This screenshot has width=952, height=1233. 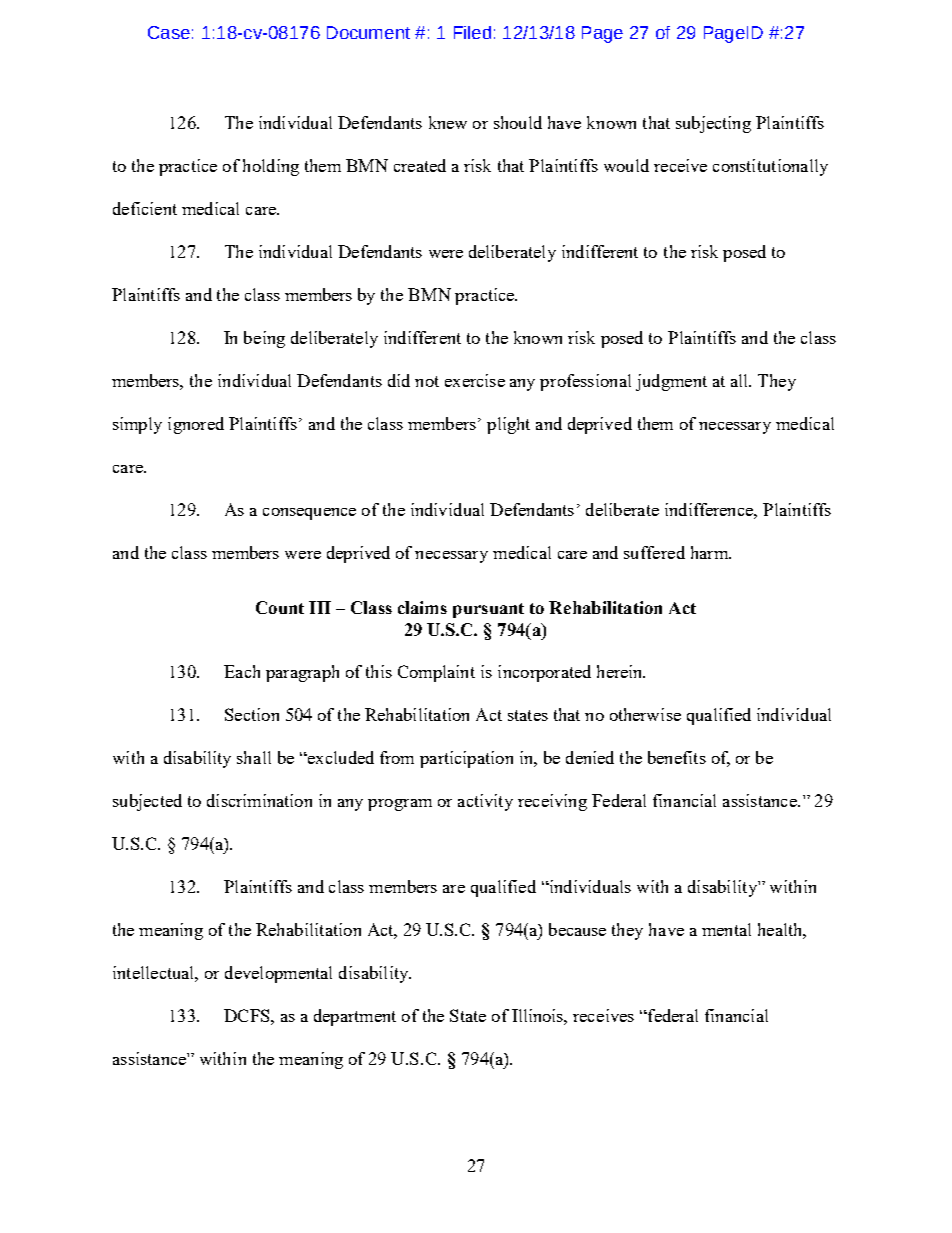 What do you see at coordinates (169, 32) in the screenshot?
I see `Case` at bounding box center [169, 32].
